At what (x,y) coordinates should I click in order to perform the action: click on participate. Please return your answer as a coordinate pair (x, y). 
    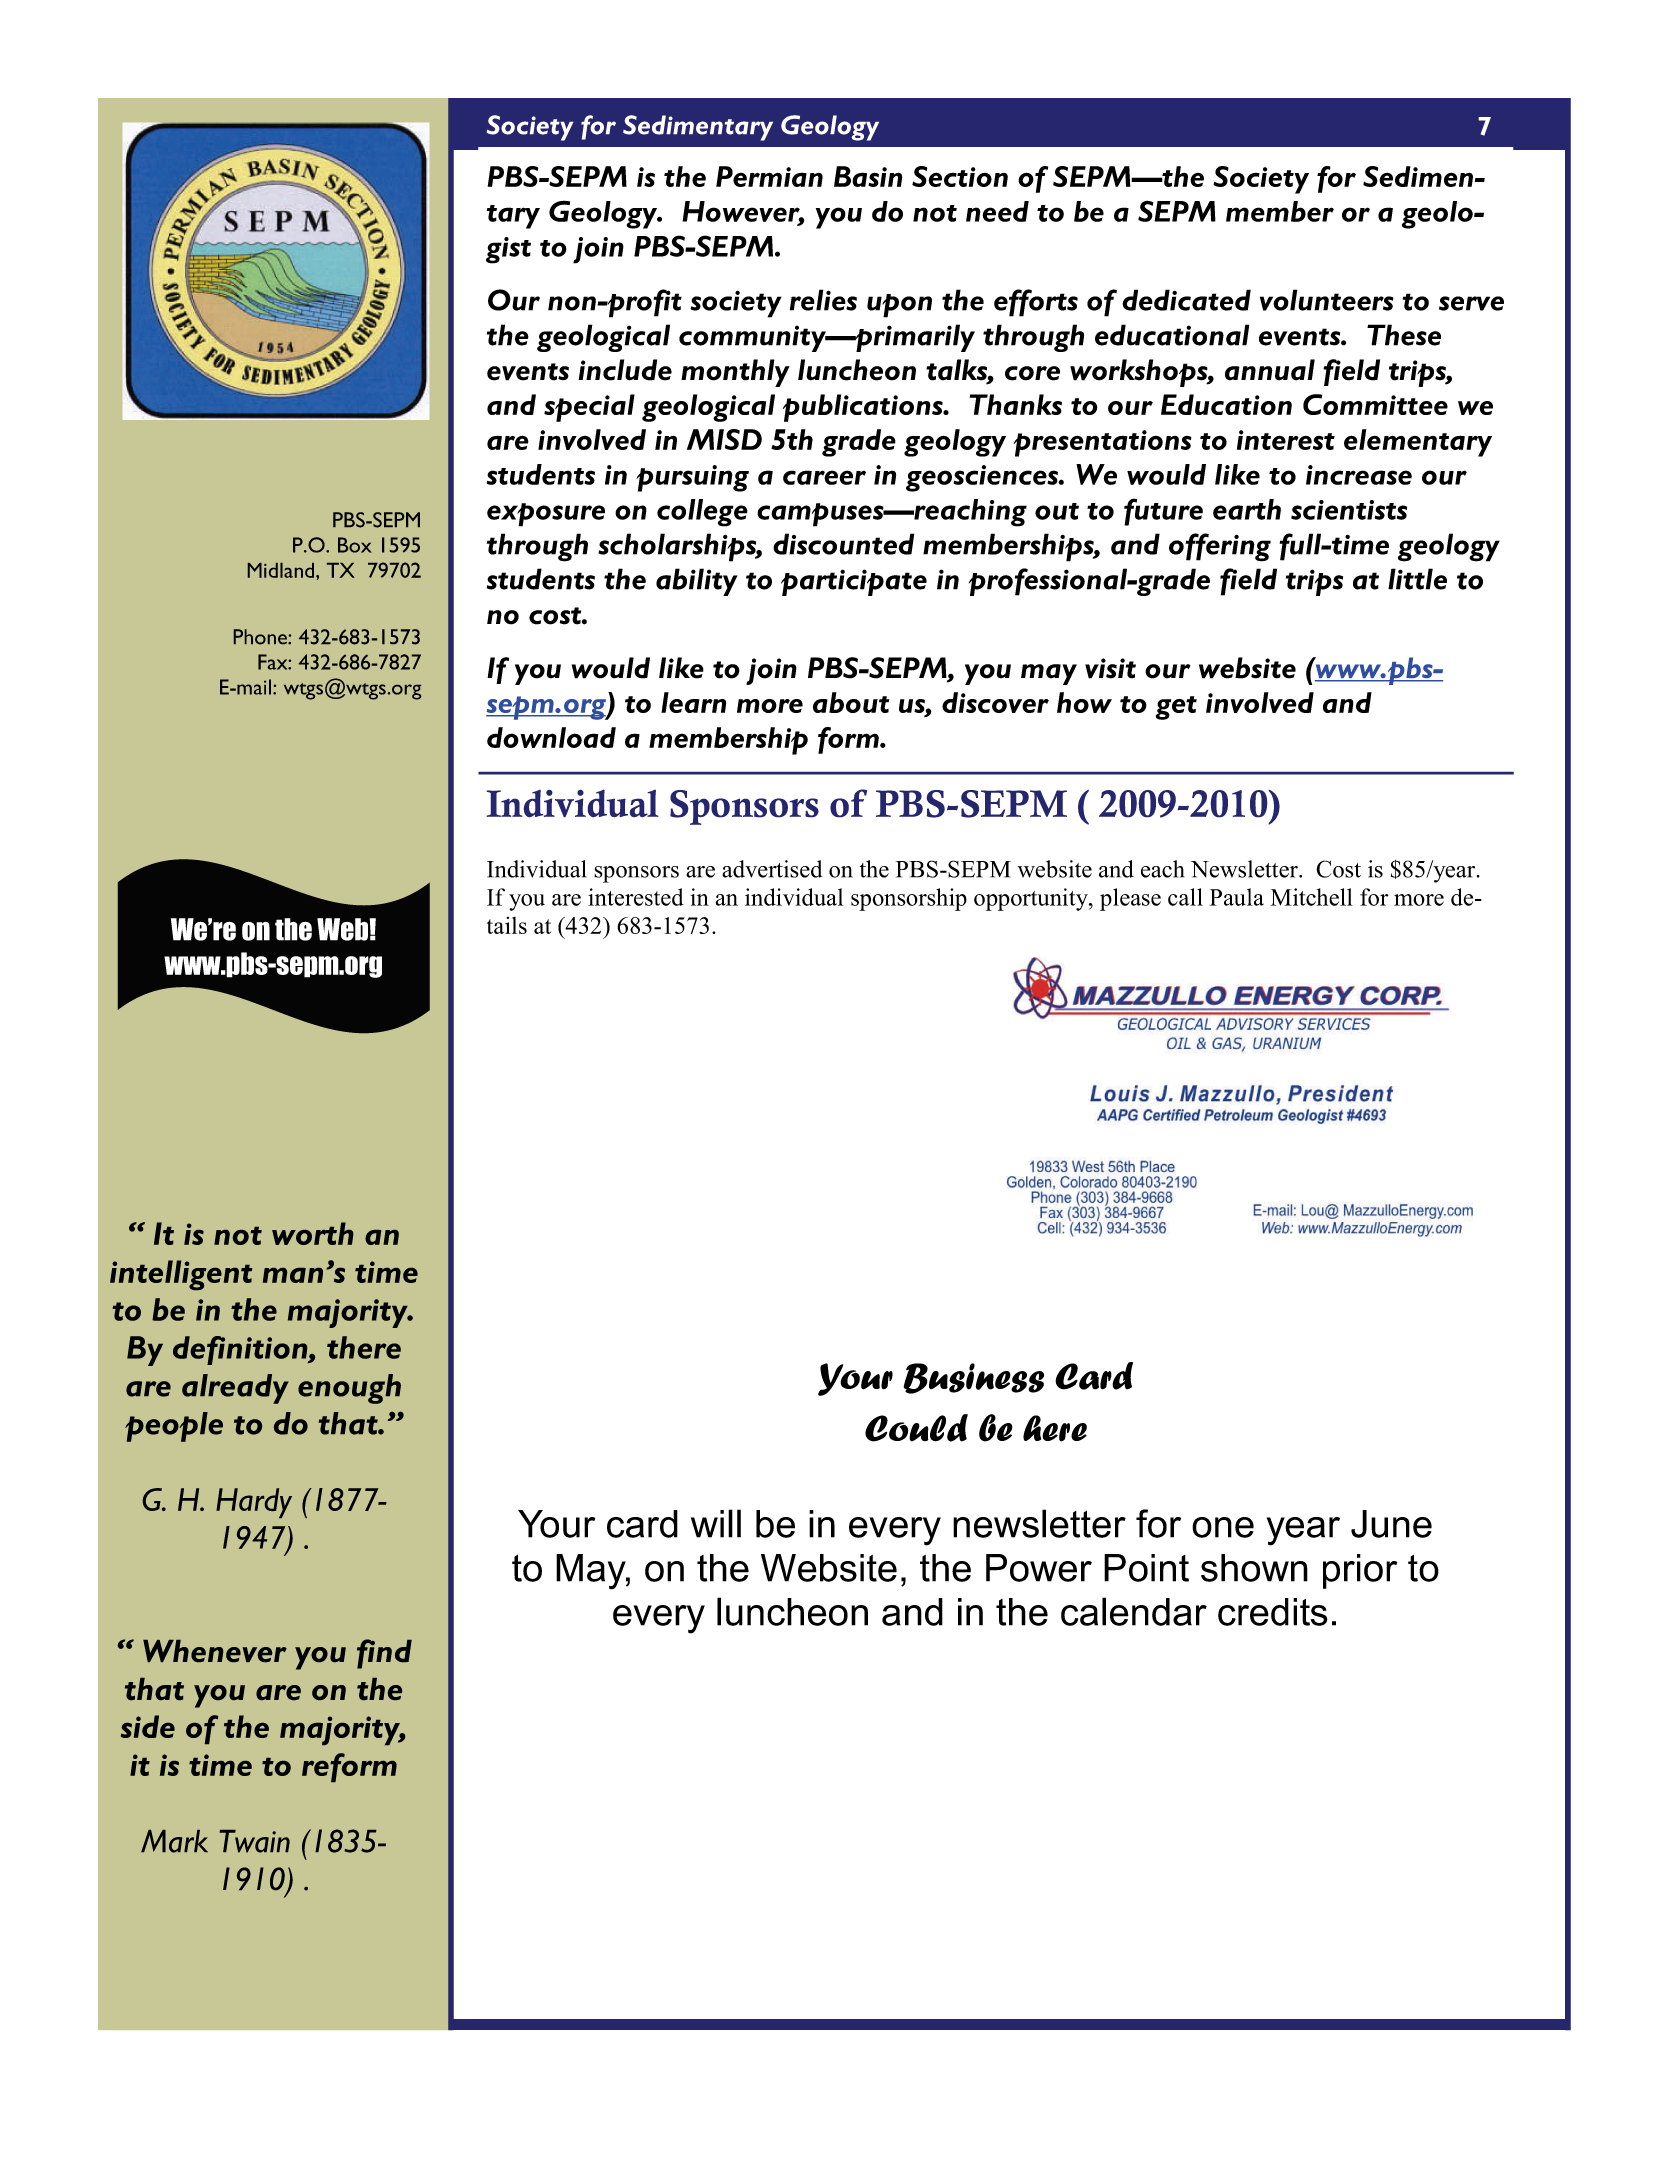
    Looking at the image, I should click on (854, 582).
